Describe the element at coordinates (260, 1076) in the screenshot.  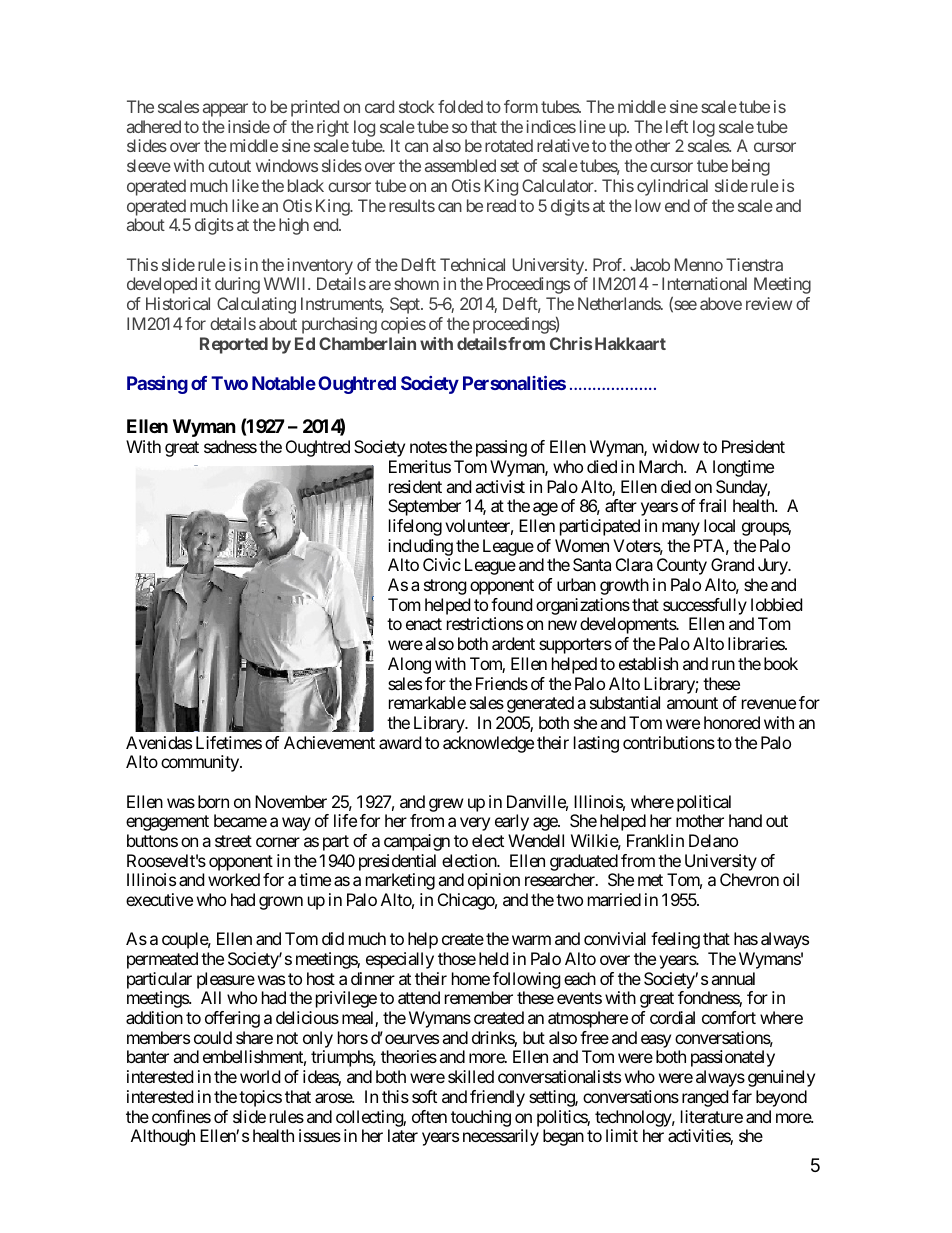
I see `world` at that location.
